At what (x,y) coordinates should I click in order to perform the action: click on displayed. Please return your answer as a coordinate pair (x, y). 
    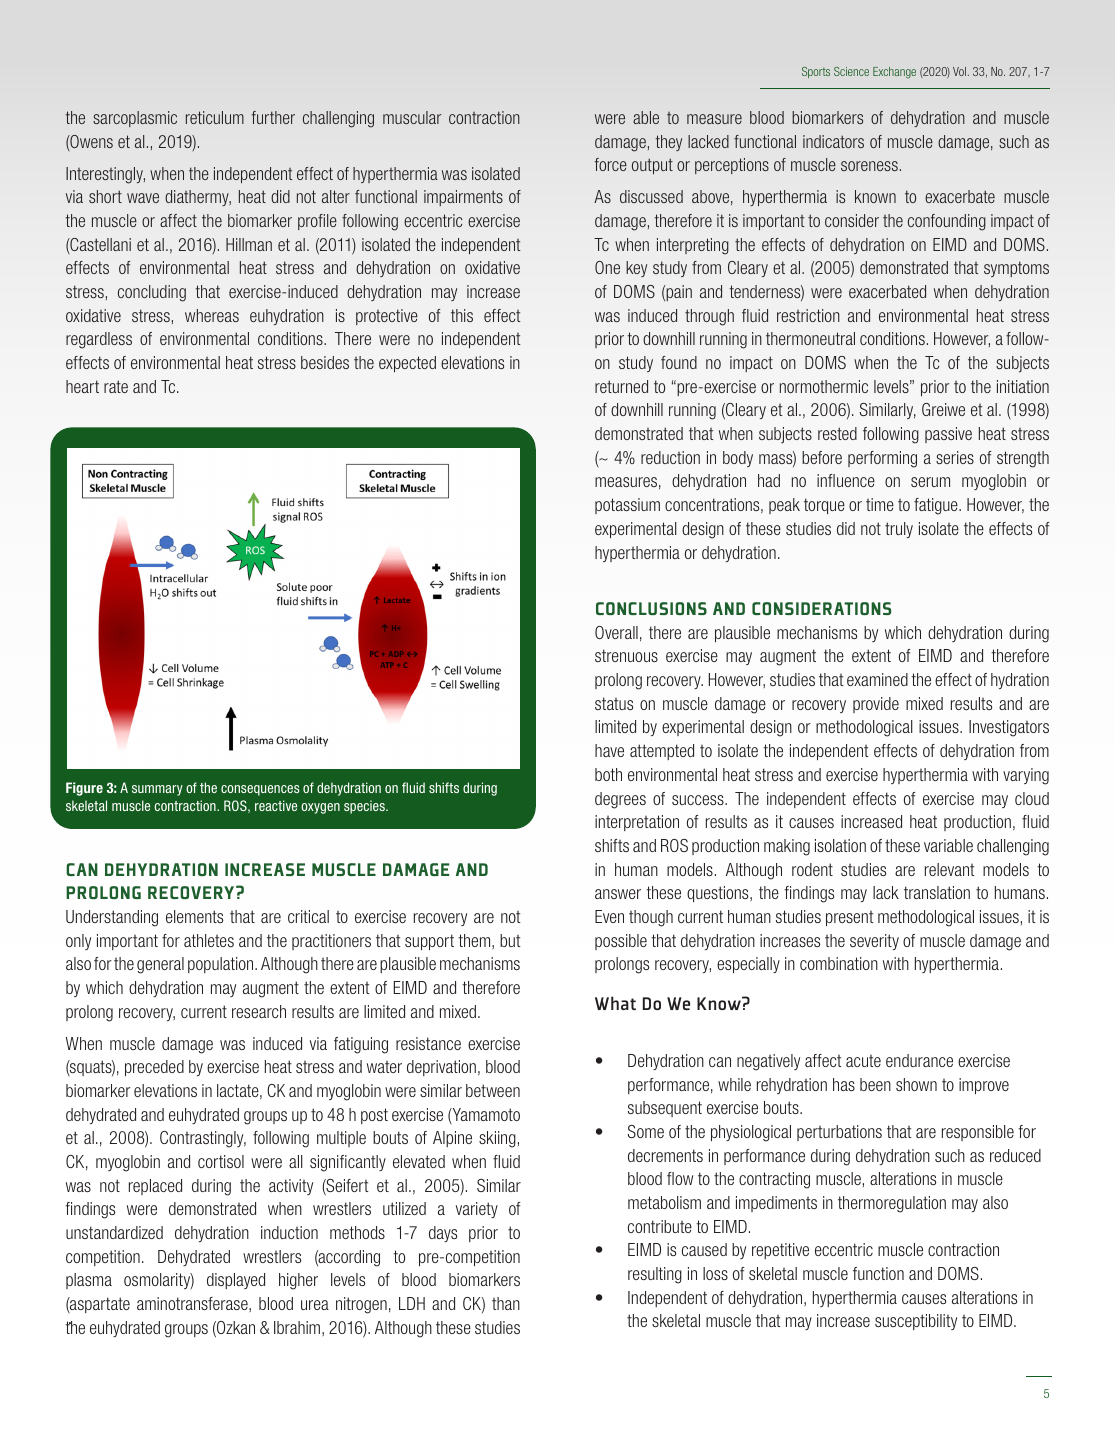
    Looking at the image, I should click on (236, 1281).
